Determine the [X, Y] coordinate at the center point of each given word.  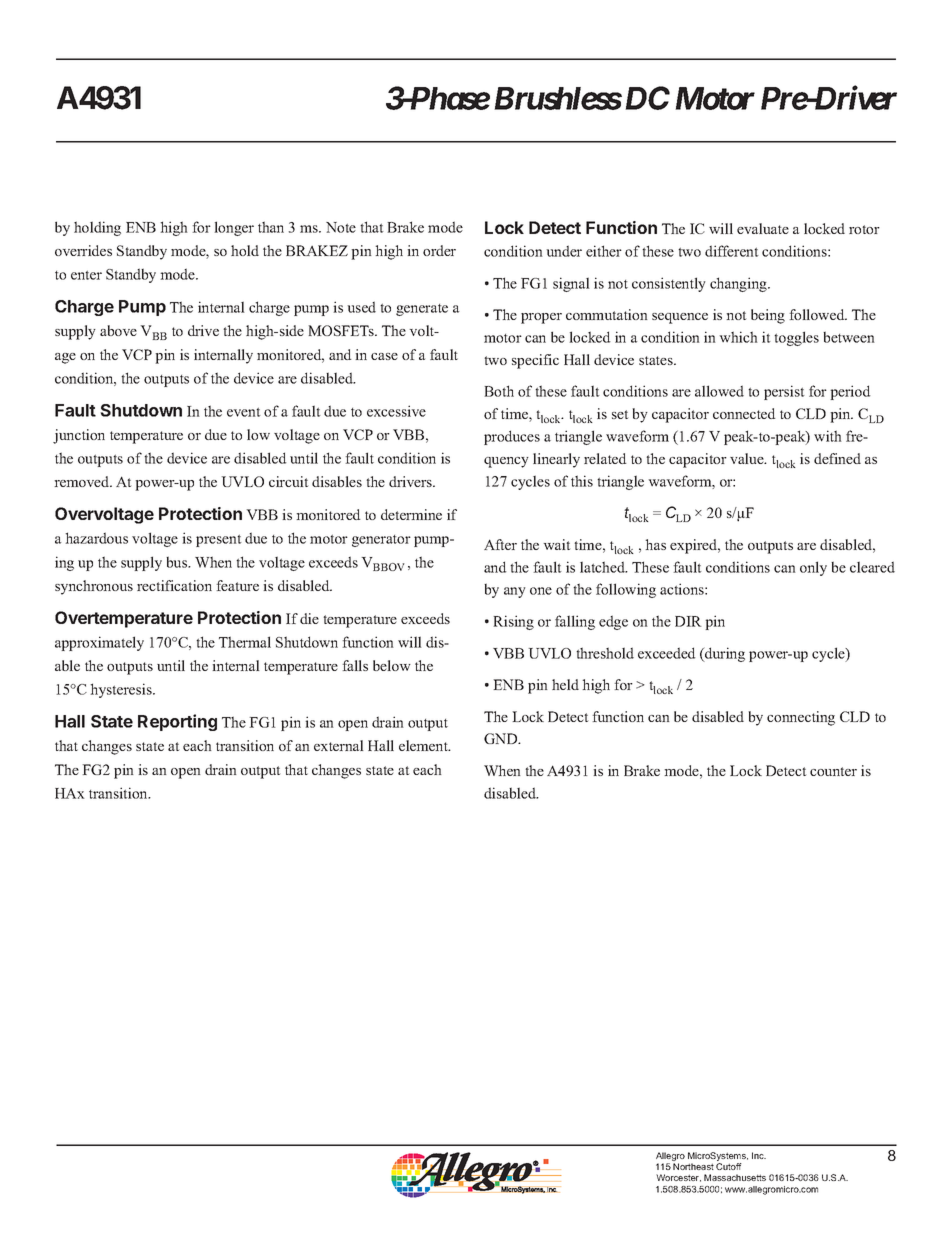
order [439, 250]
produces [512, 437]
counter [833, 771]
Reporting [177, 722]
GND [502, 738]
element [424, 745]
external [339, 745]
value [748, 458]
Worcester [678, 1178]
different [732, 251]
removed [83, 481]
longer [234, 228]
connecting [801, 718]
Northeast [693, 1166]
